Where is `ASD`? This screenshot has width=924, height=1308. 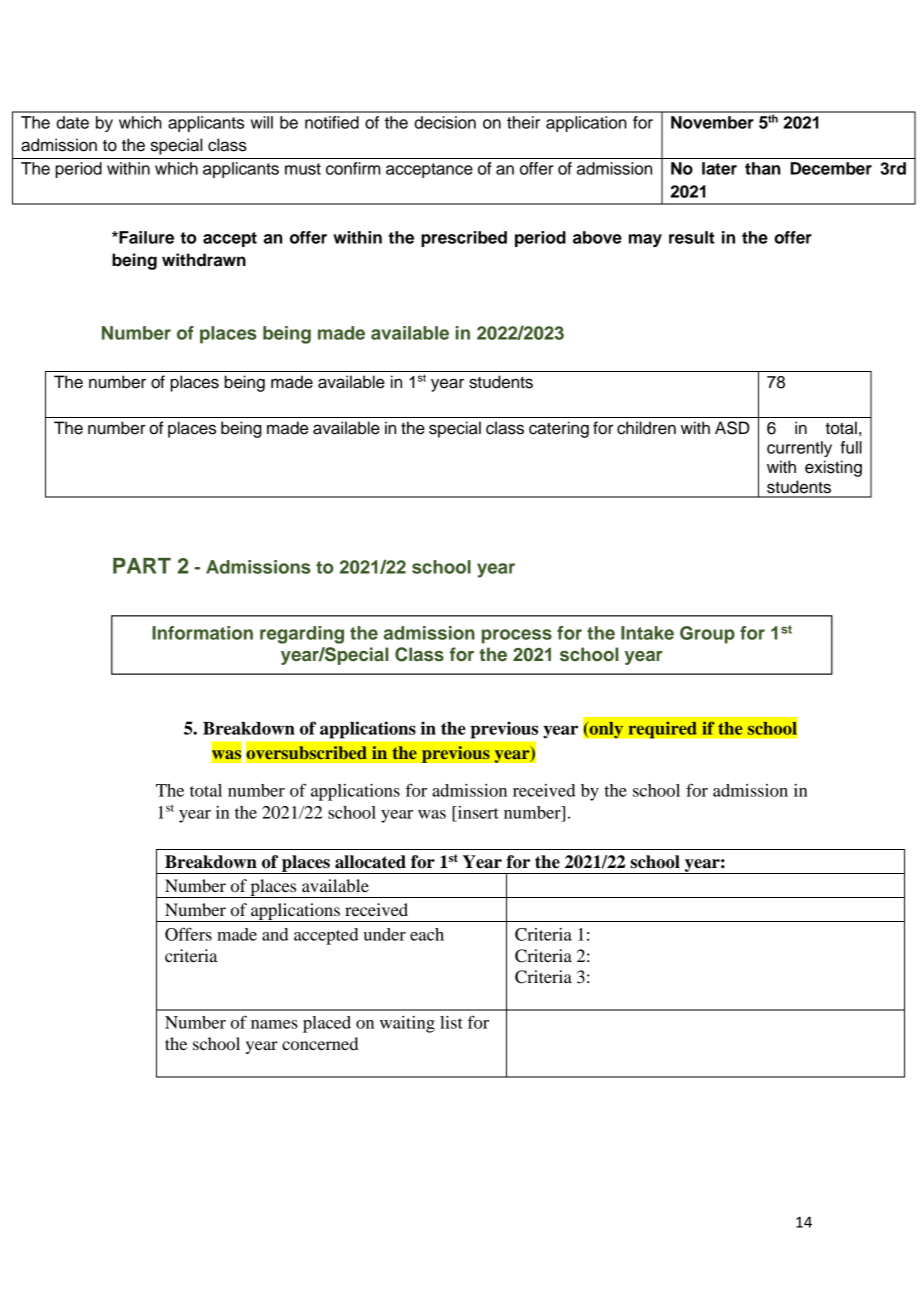
ASD is located at coordinates (732, 428).
